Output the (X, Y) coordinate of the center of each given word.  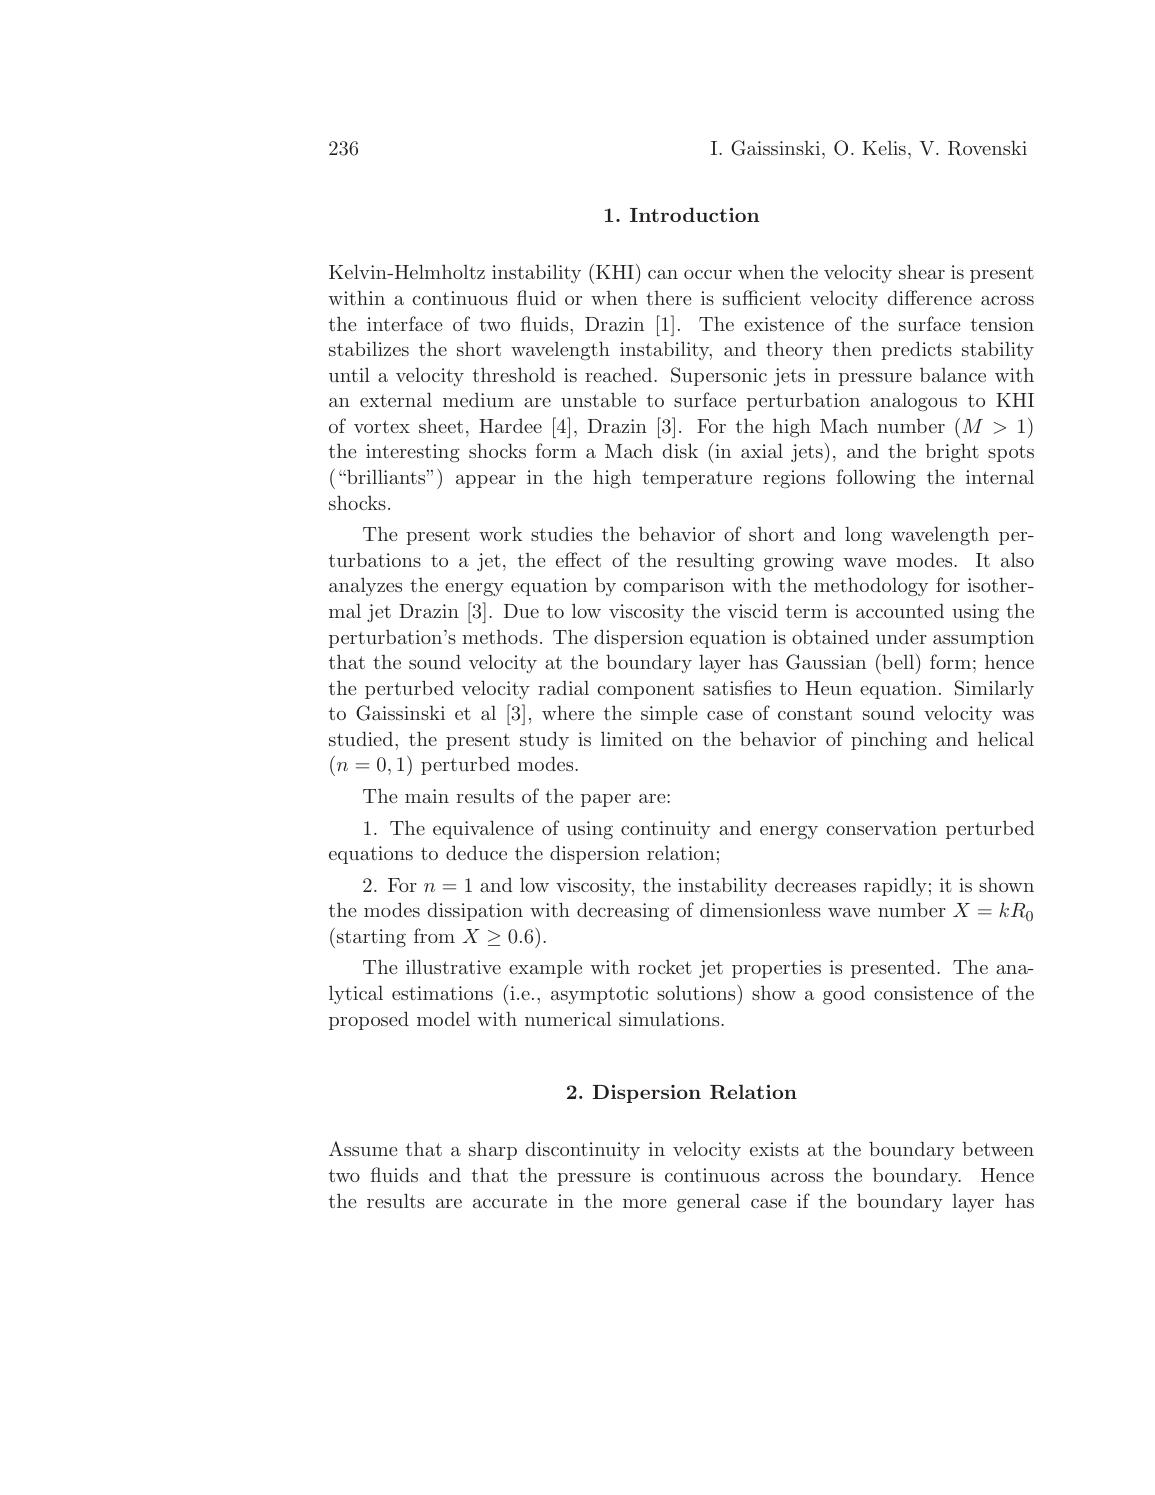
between (998, 1149)
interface (405, 323)
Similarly (994, 689)
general (708, 1203)
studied (362, 738)
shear (922, 271)
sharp (493, 1150)
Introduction (694, 214)
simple (669, 714)
